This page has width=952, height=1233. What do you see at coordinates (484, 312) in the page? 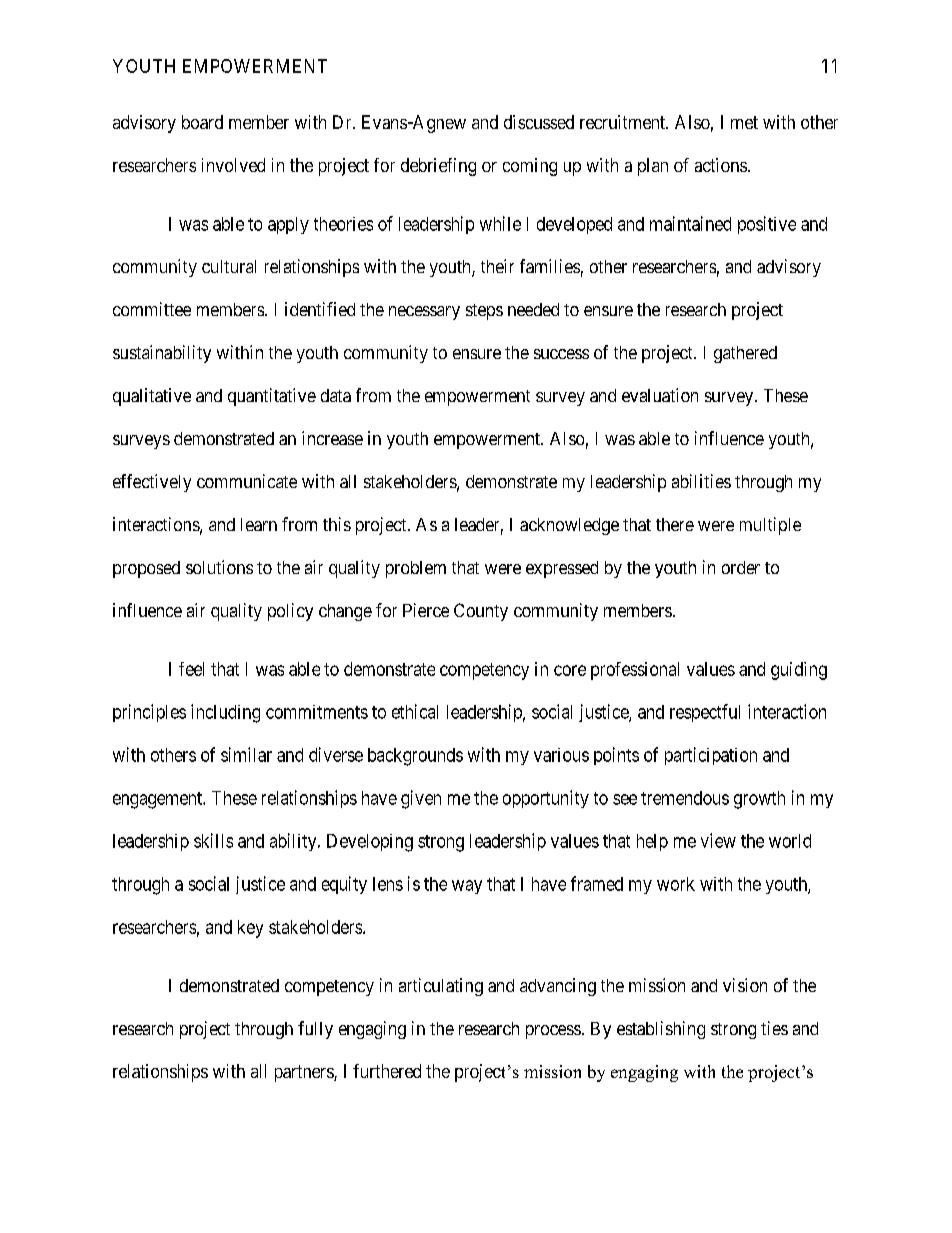
I see `steps` at bounding box center [484, 312].
